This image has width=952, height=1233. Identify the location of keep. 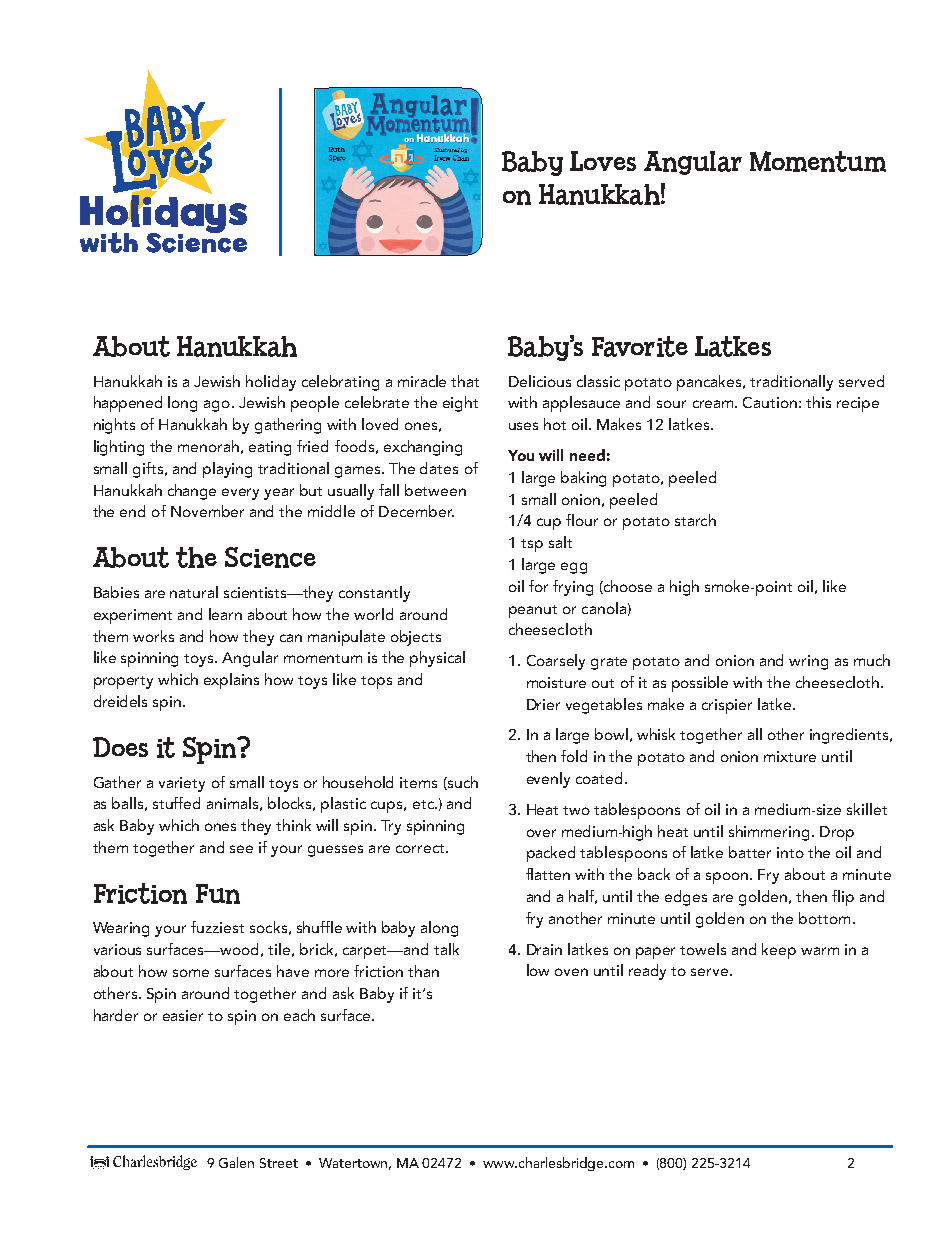
(779, 951).
